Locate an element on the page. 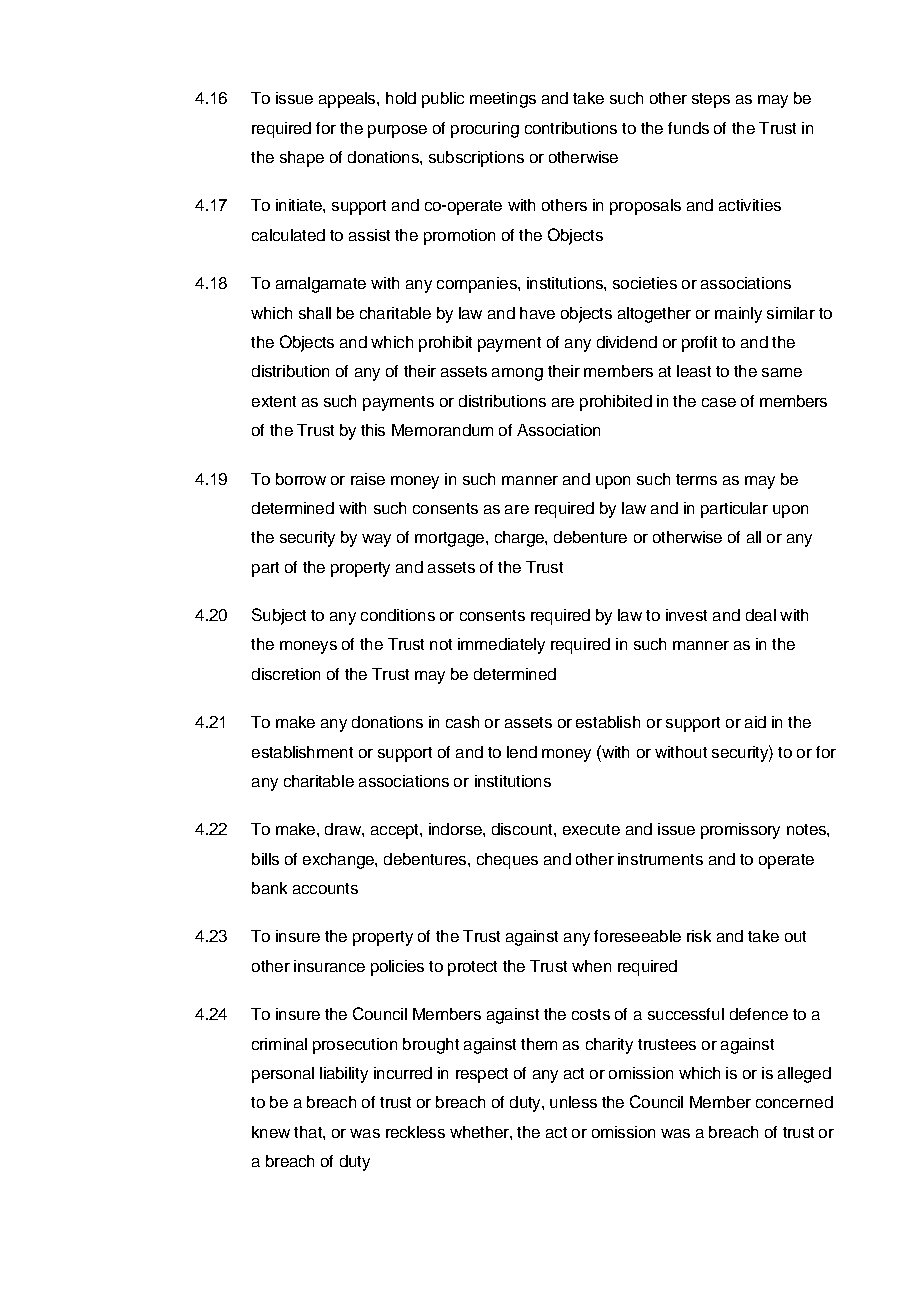  same is located at coordinates (782, 372).
